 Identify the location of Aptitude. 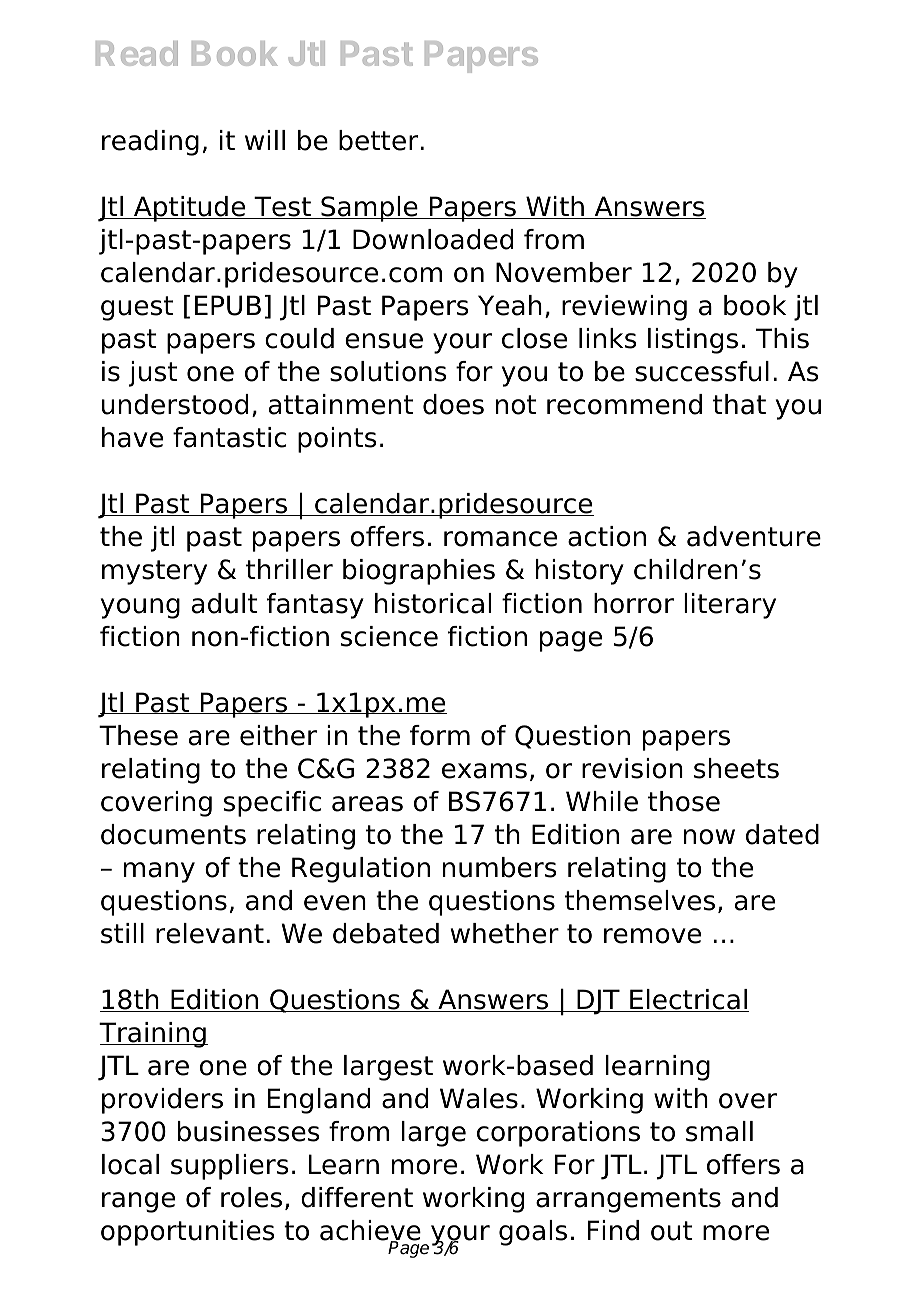
(190, 209).
